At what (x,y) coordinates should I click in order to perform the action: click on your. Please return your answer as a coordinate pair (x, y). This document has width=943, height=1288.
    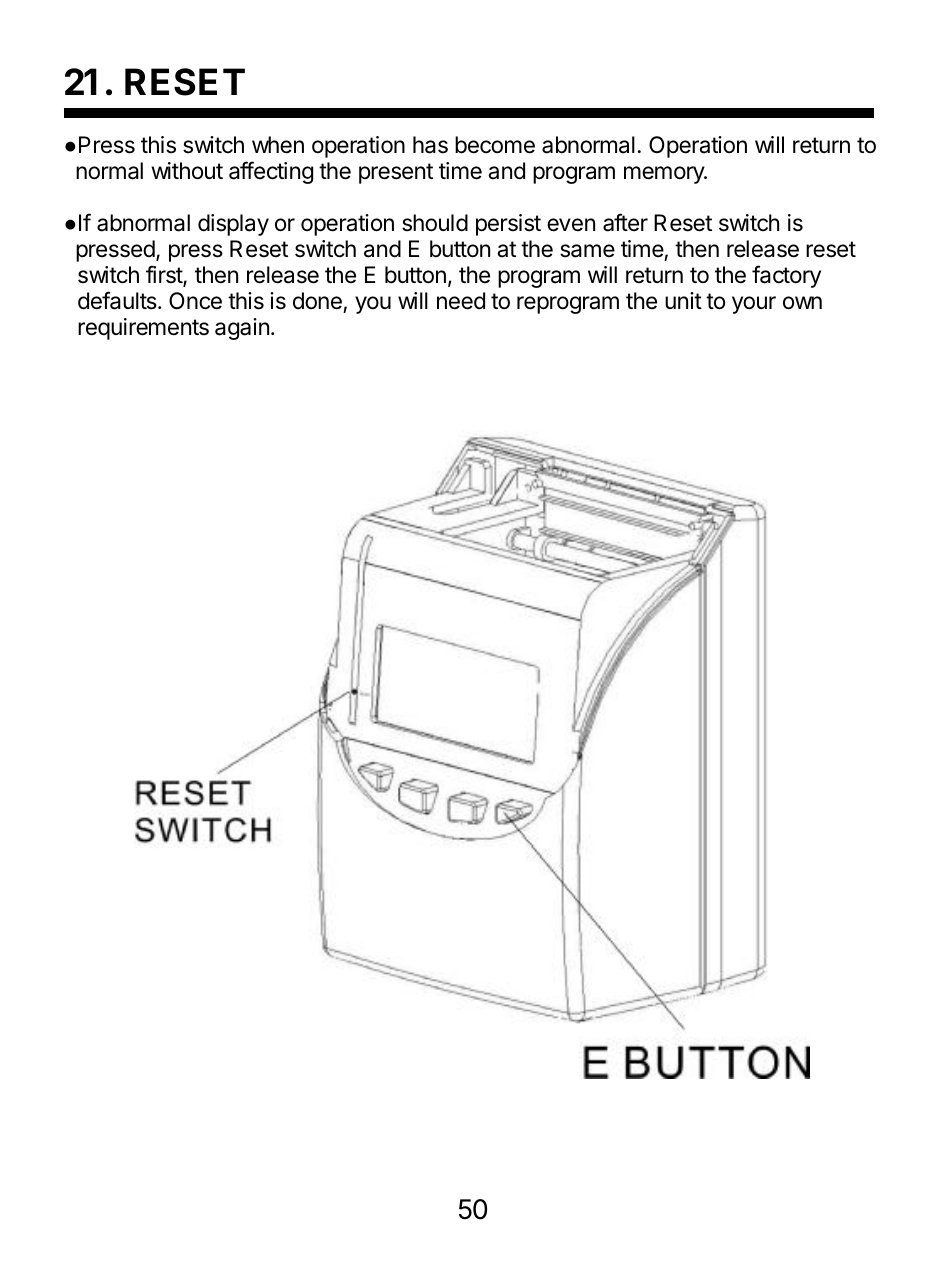
    Looking at the image, I should click on (754, 305).
